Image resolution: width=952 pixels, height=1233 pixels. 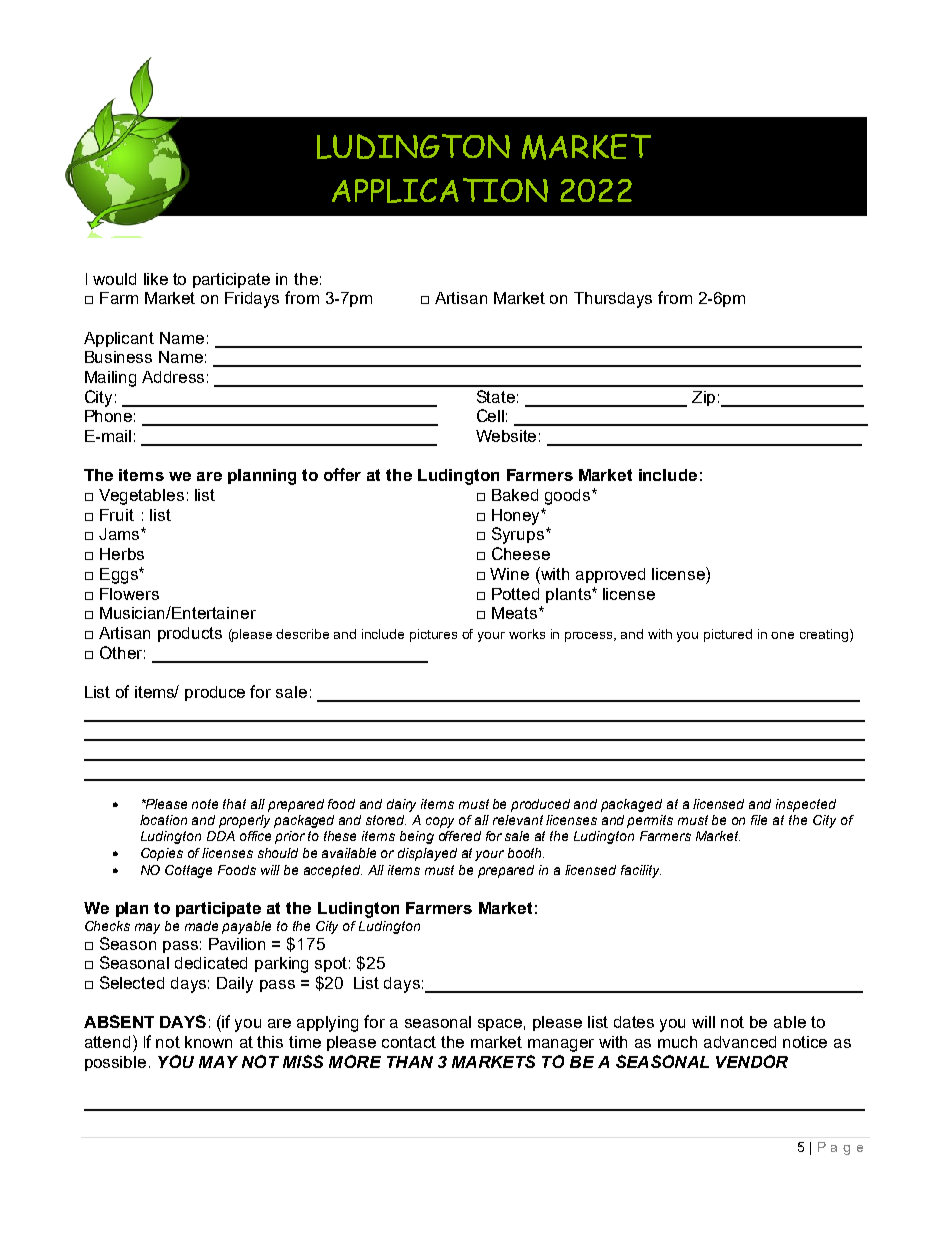 I want to click on facility, so click(x=641, y=871).
